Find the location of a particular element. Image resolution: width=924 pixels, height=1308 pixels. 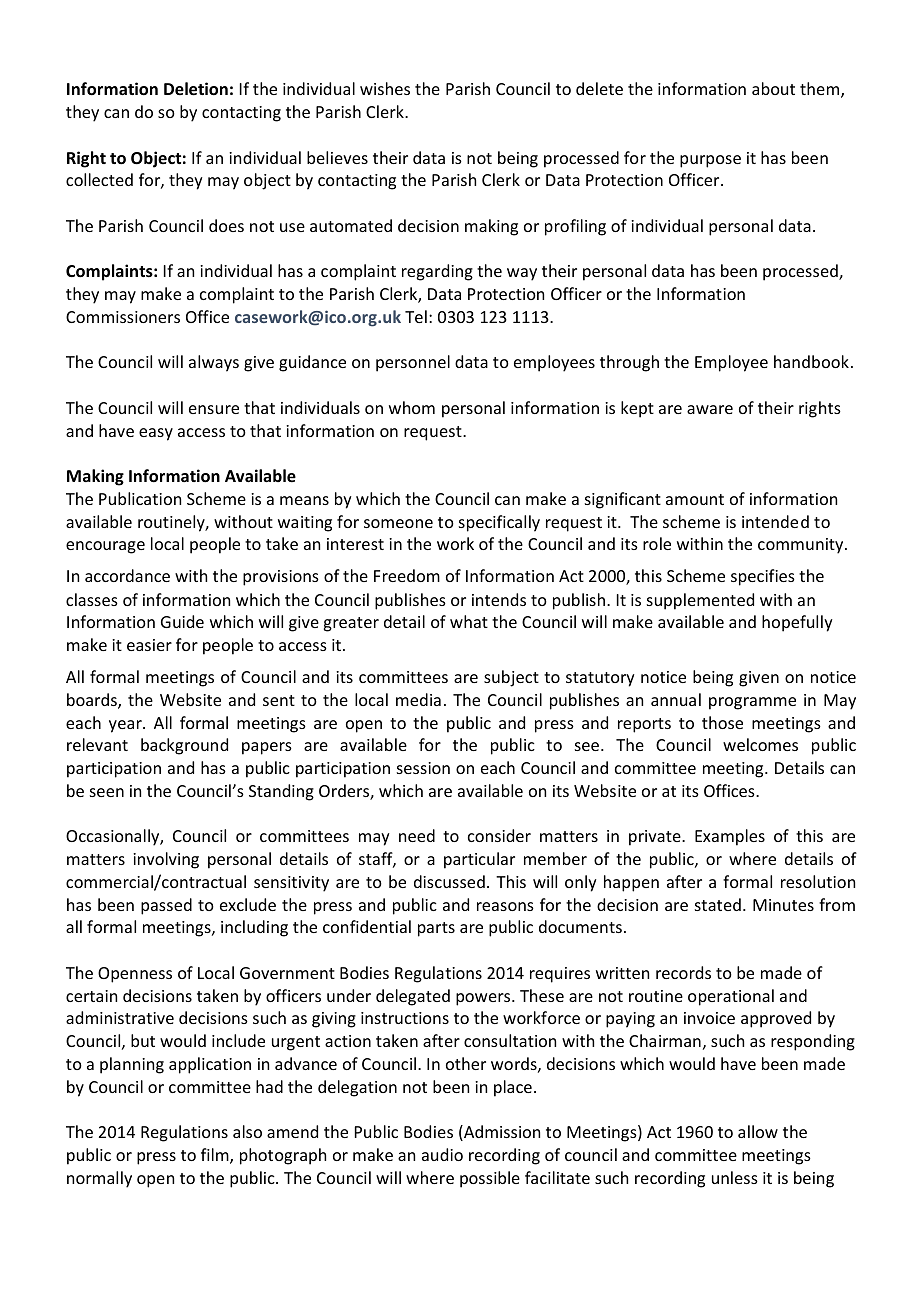

specifically is located at coordinates (499, 523).
